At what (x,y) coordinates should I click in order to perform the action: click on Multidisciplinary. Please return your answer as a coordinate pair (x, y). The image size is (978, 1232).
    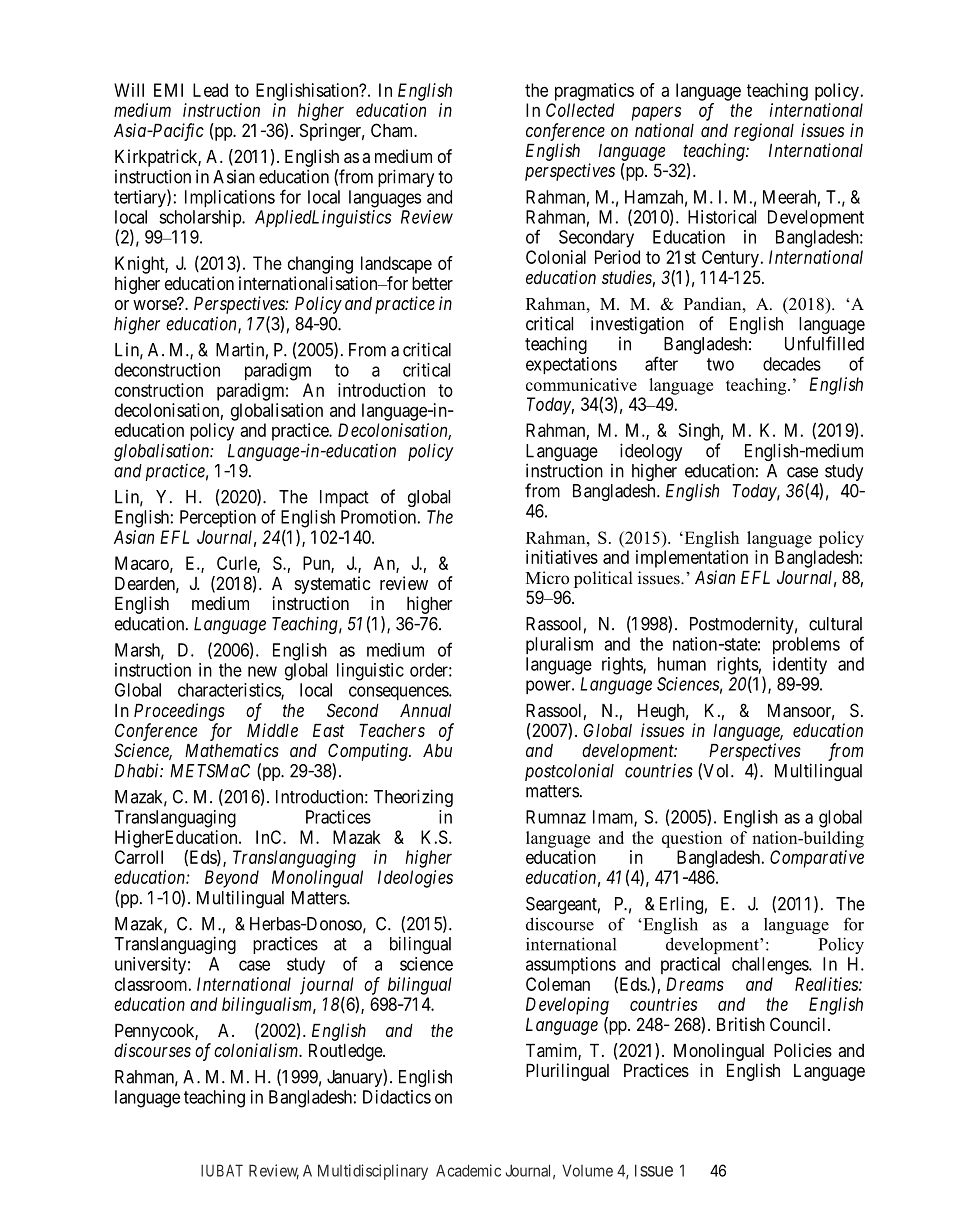
    Looking at the image, I should click on (373, 1172).
